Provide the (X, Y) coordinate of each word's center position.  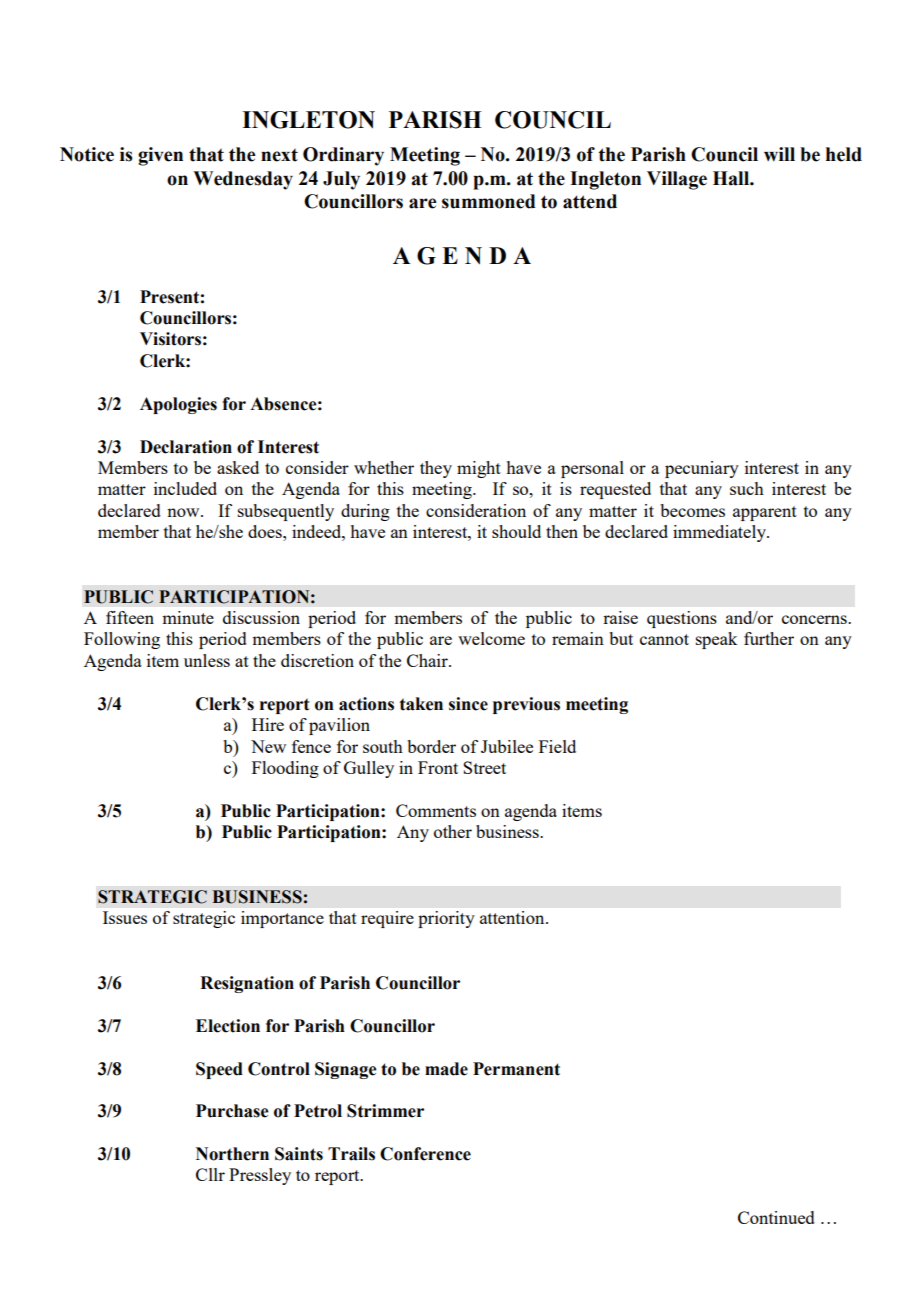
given (160, 156)
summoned (489, 201)
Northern (232, 1154)
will (779, 154)
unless (207, 660)
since (468, 704)
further (769, 638)
